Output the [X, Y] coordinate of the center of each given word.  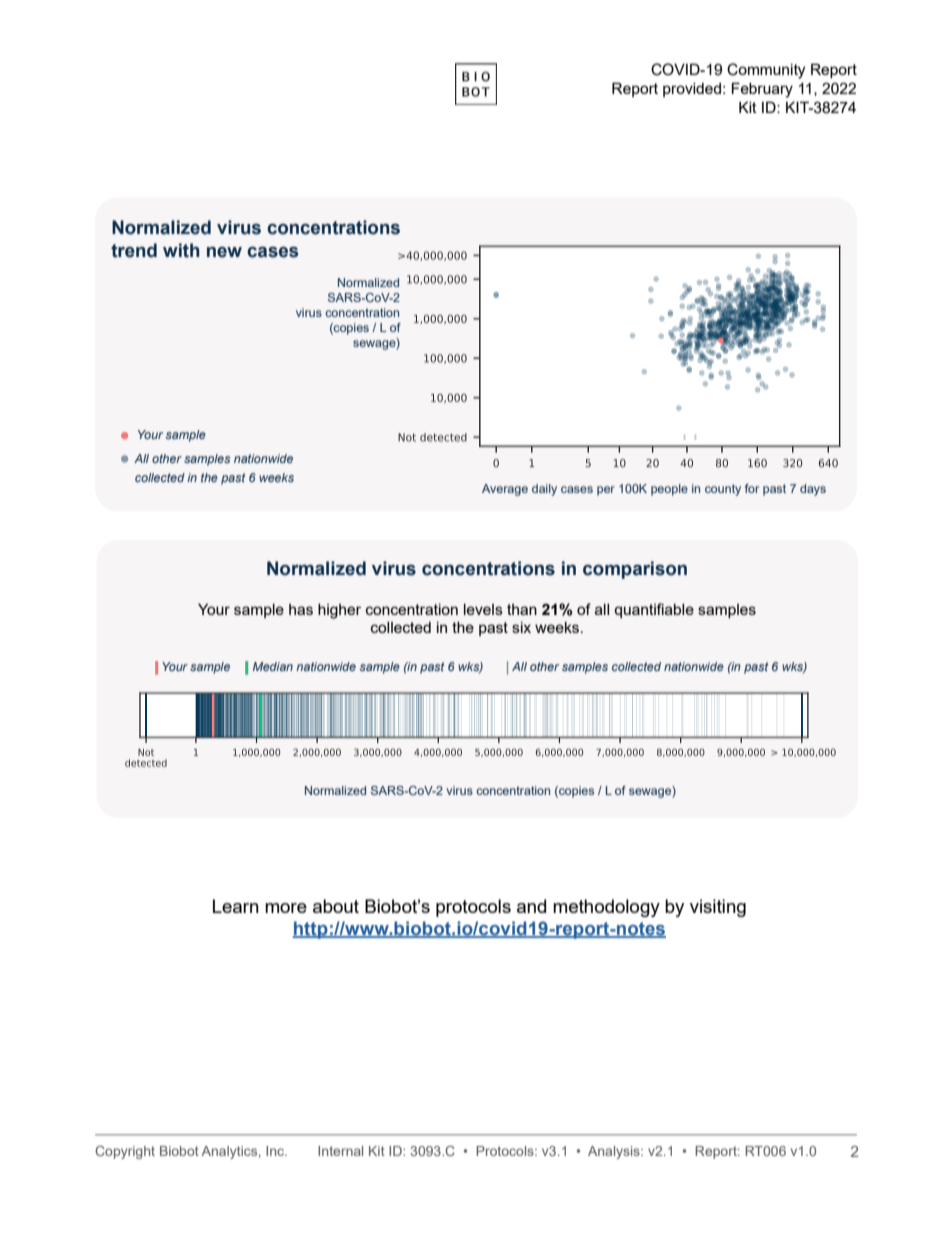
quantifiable [654, 610]
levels [483, 609]
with [181, 250]
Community [766, 71]
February [762, 90]
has [301, 609]
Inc [276, 1151]
